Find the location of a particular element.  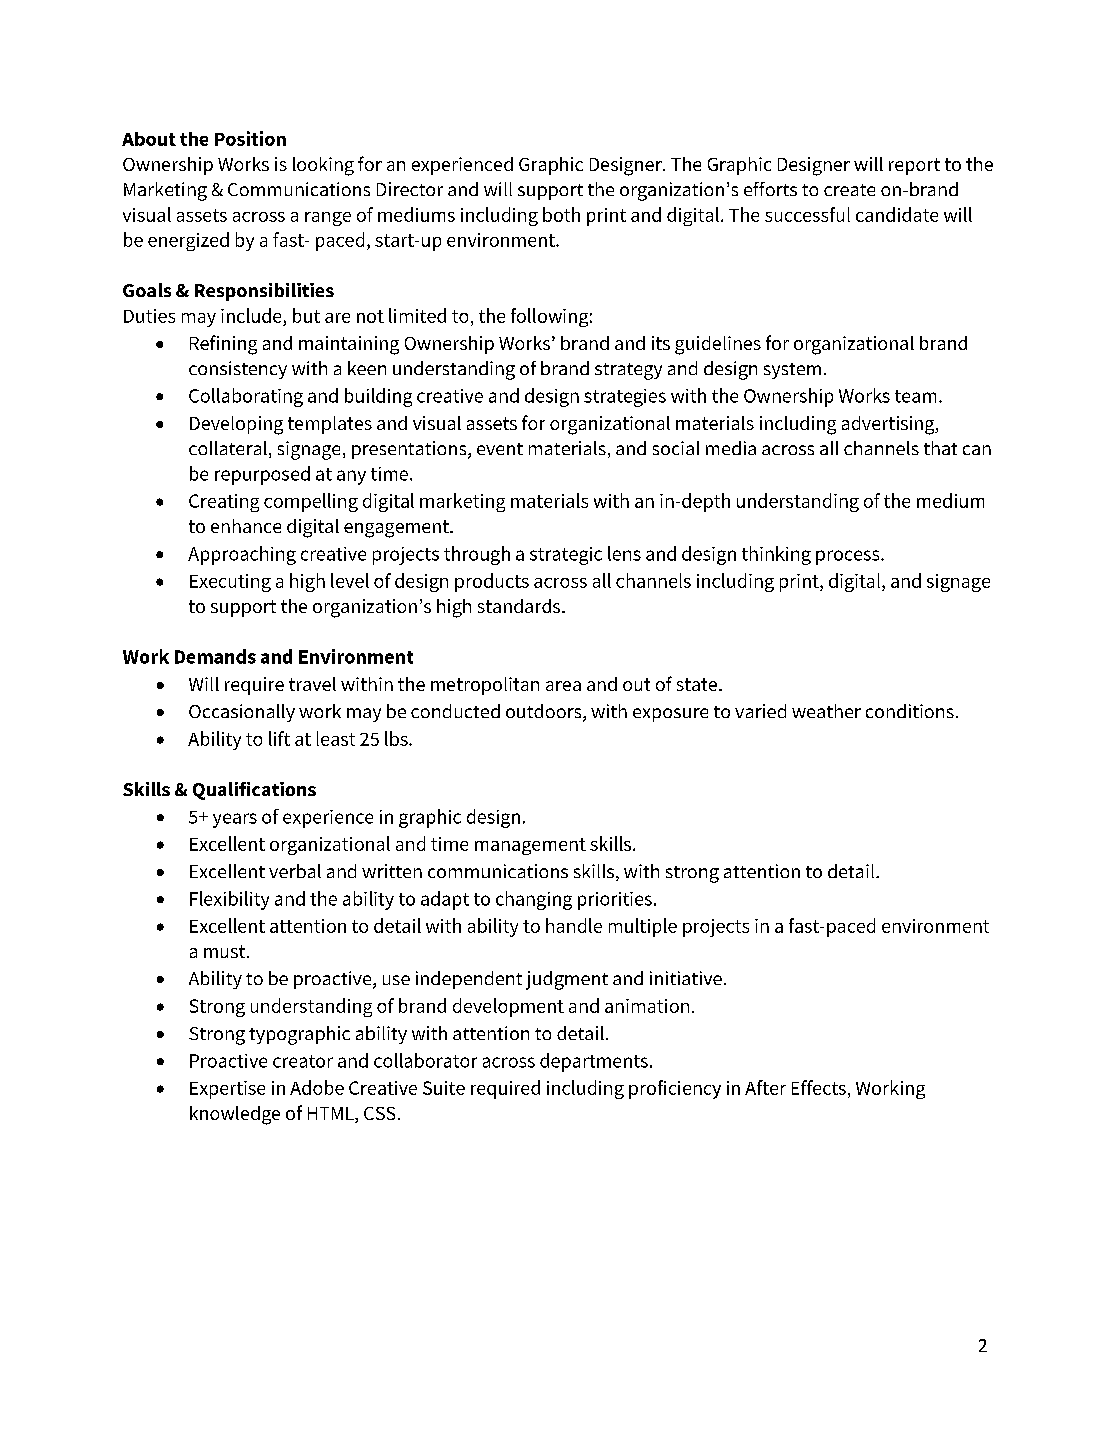

departments is located at coordinates (594, 1062).
